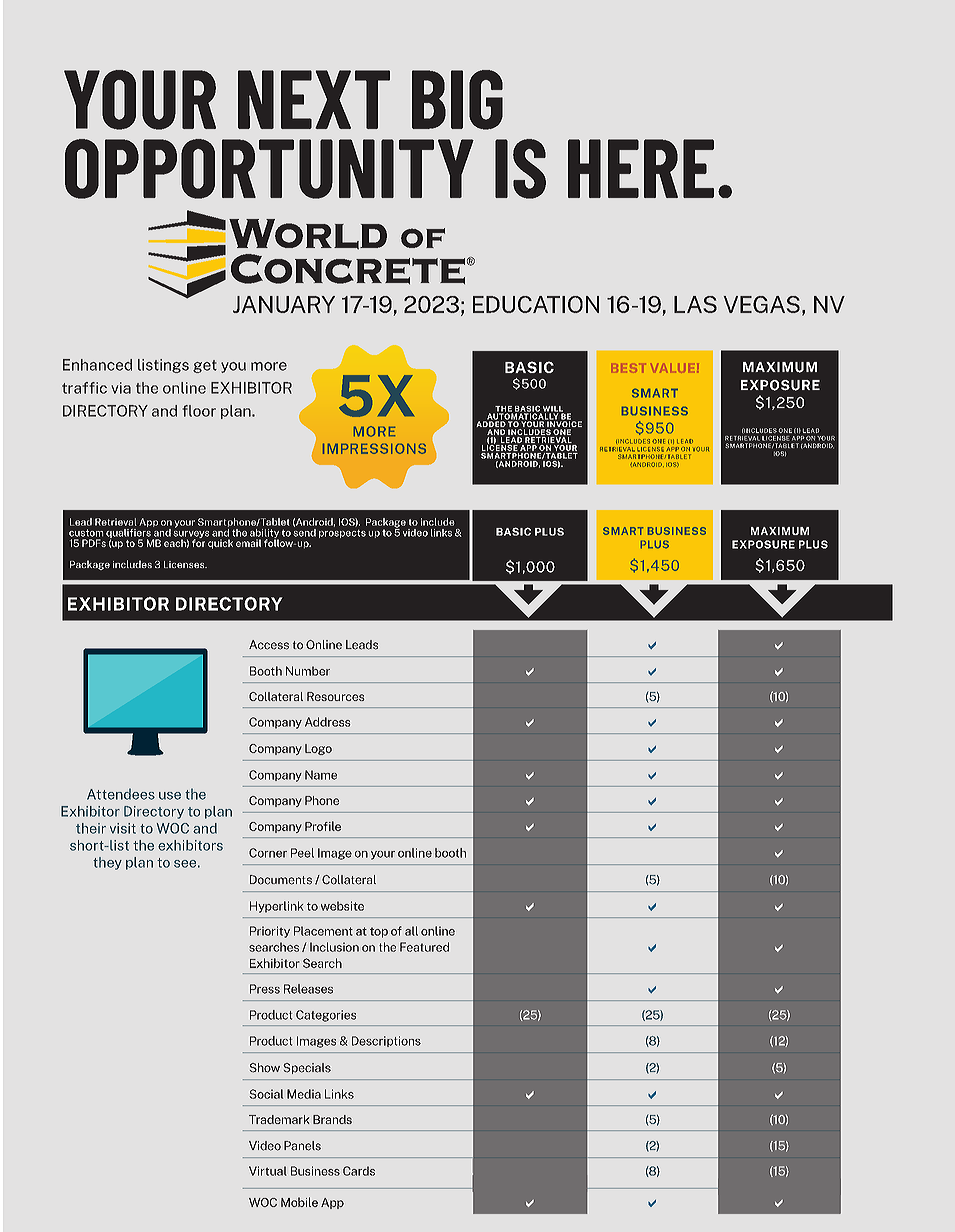 This screenshot has height=1232, width=955. I want to click on OPPORTUNITY, so click(269, 169).
